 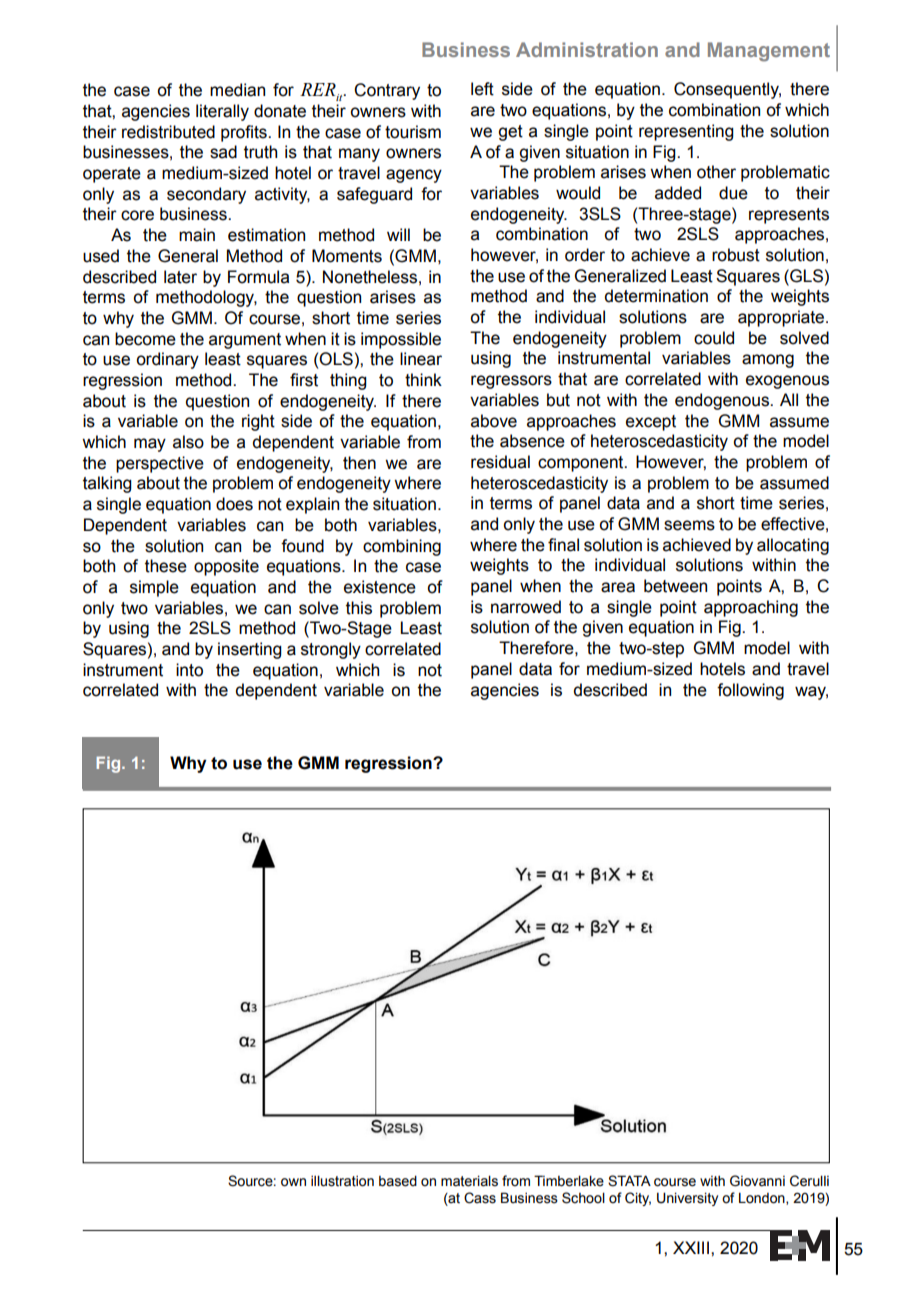 What do you see at coordinates (222, 112) in the page?
I see `literally` at bounding box center [222, 112].
